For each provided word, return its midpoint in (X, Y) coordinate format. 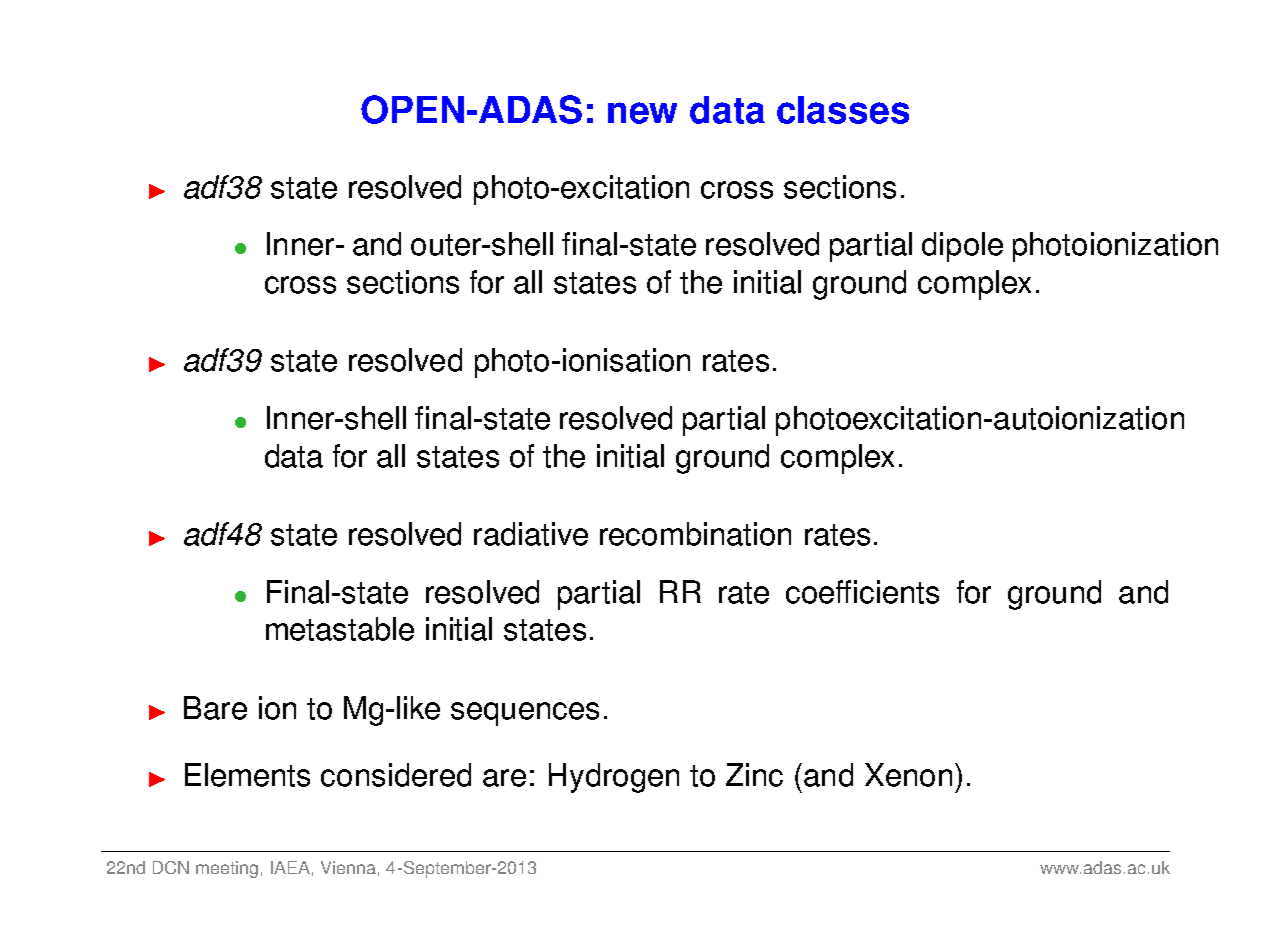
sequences (525, 714)
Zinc (754, 775)
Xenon (908, 775)
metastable (340, 629)
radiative (531, 534)
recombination (695, 534)
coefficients (862, 592)
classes (843, 110)
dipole (962, 247)
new (642, 113)
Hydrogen (614, 778)
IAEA (290, 867)
